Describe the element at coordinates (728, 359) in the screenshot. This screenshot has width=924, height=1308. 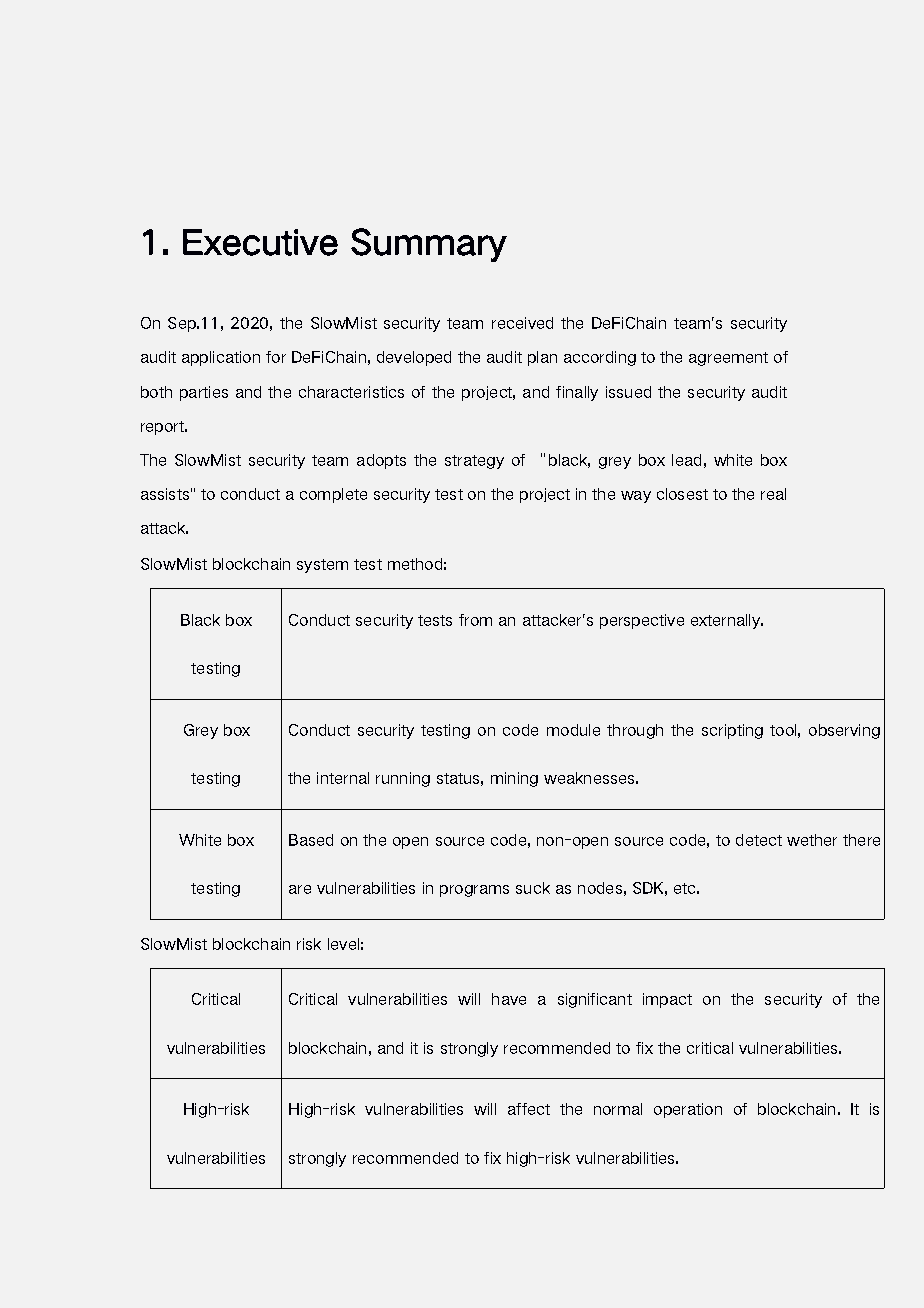
I see `agreement` at that location.
